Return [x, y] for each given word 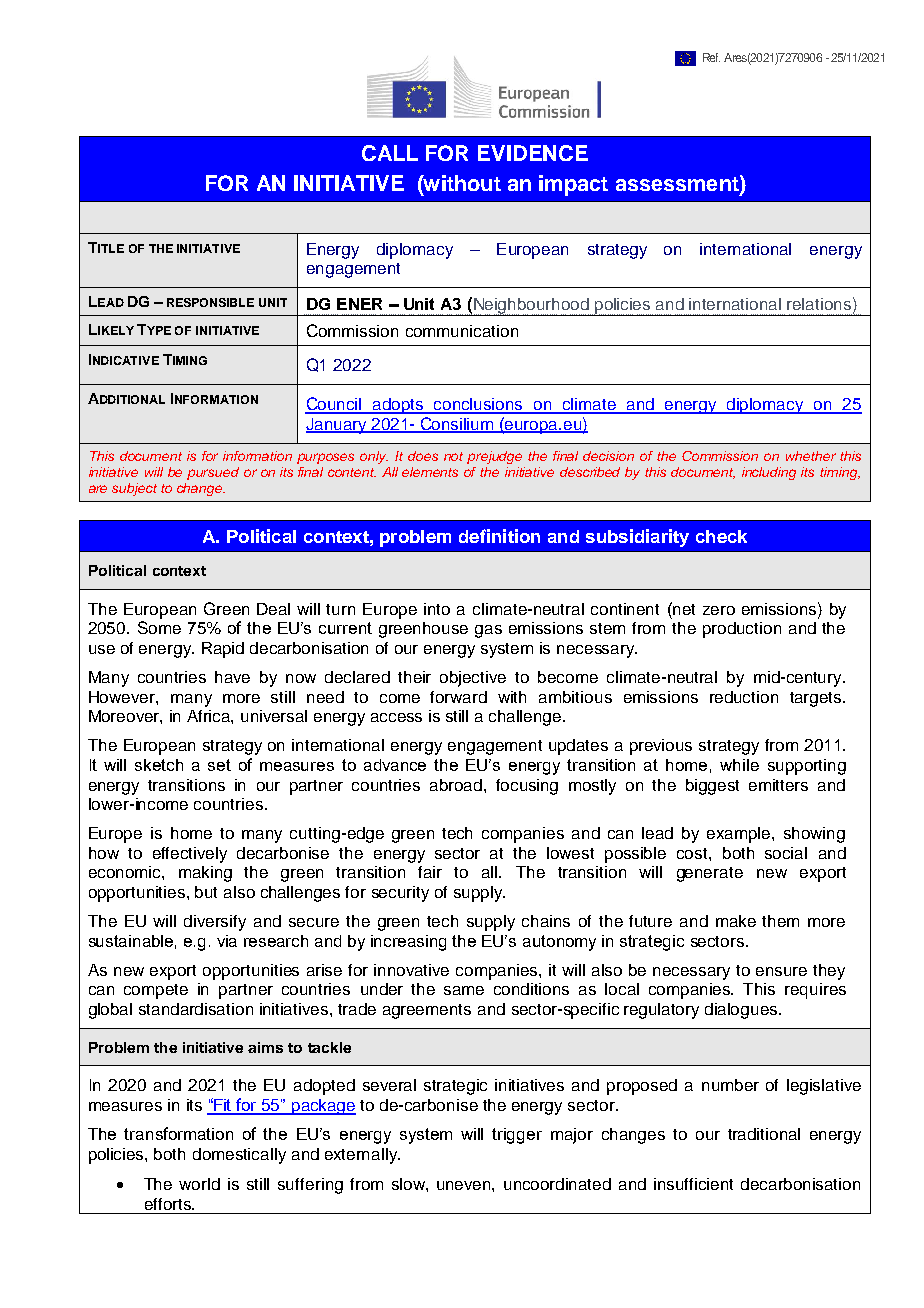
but [206, 892]
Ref [711, 57]
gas [488, 631]
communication [462, 331]
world [199, 1184]
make [736, 921]
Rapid [223, 650]
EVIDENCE [533, 153]
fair [430, 872]
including [769, 473]
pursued [213, 473]
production [742, 630]
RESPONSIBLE [210, 302]
